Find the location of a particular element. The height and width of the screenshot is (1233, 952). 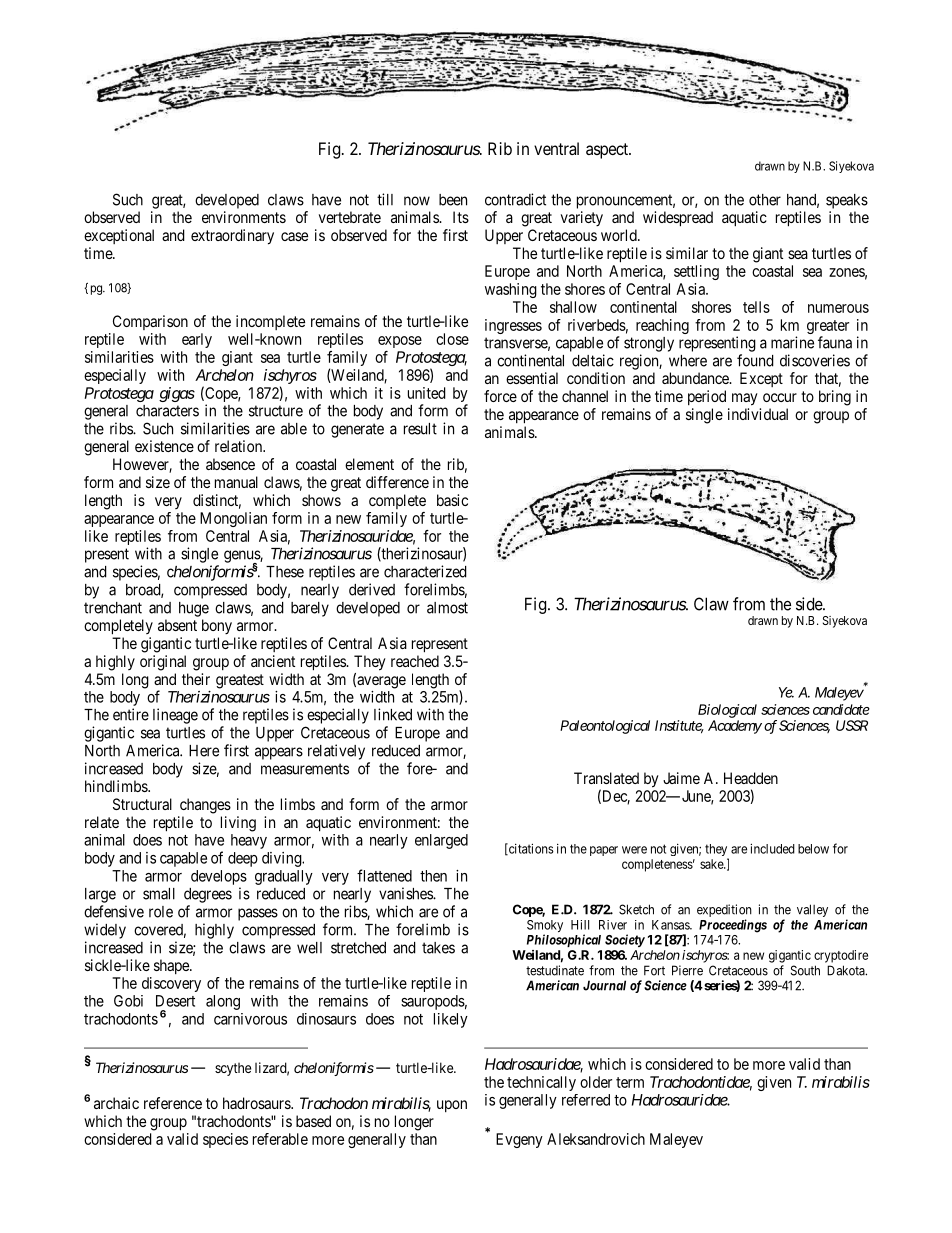

term is located at coordinates (630, 1082).
